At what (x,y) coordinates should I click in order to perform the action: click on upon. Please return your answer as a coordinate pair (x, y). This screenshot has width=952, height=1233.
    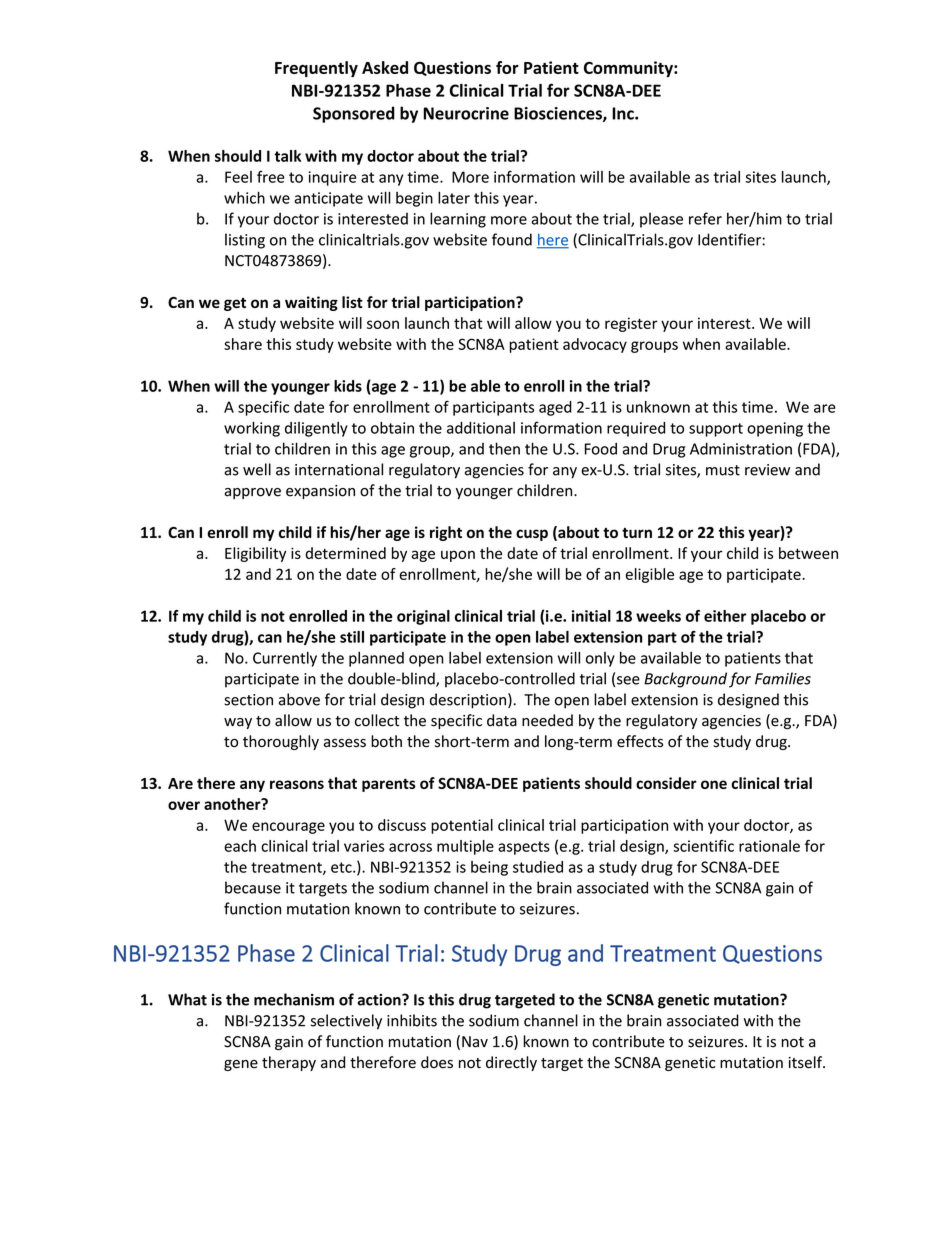
    Looking at the image, I should click on (458, 556).
